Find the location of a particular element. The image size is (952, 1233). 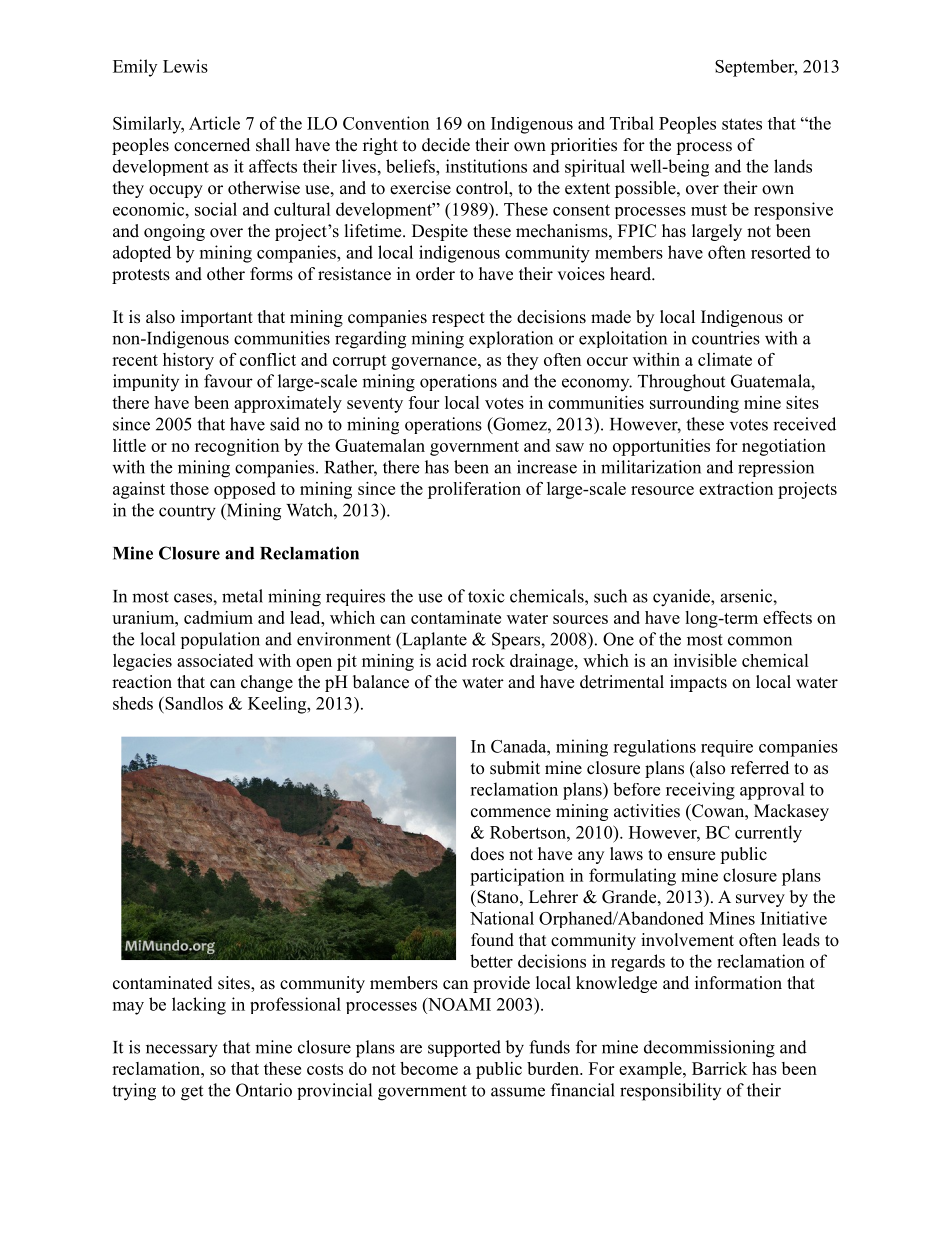

toxic is located at coordinates (486, 596).
